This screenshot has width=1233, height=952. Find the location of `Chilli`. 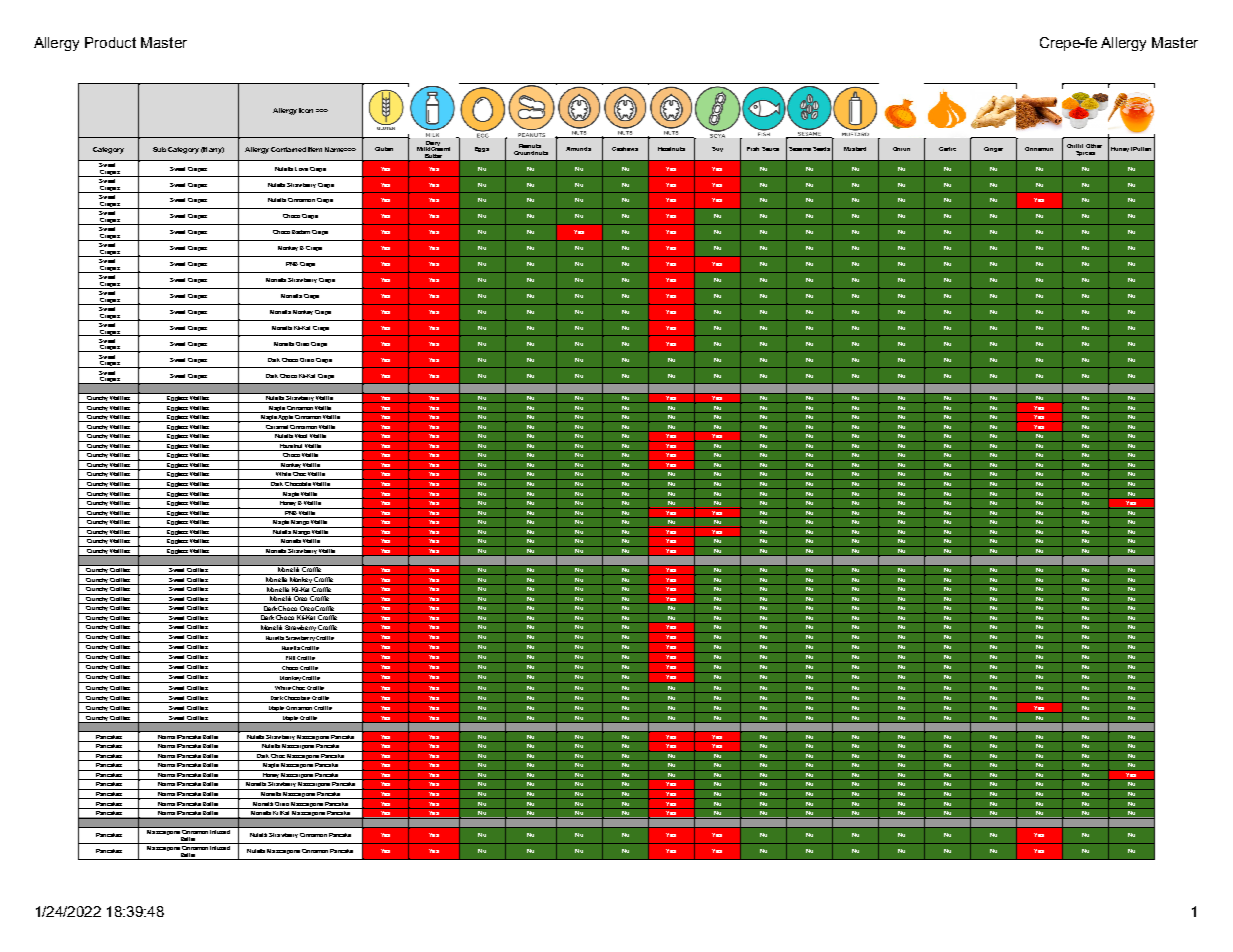

Chilli is located at coordinates (1075, 146).
